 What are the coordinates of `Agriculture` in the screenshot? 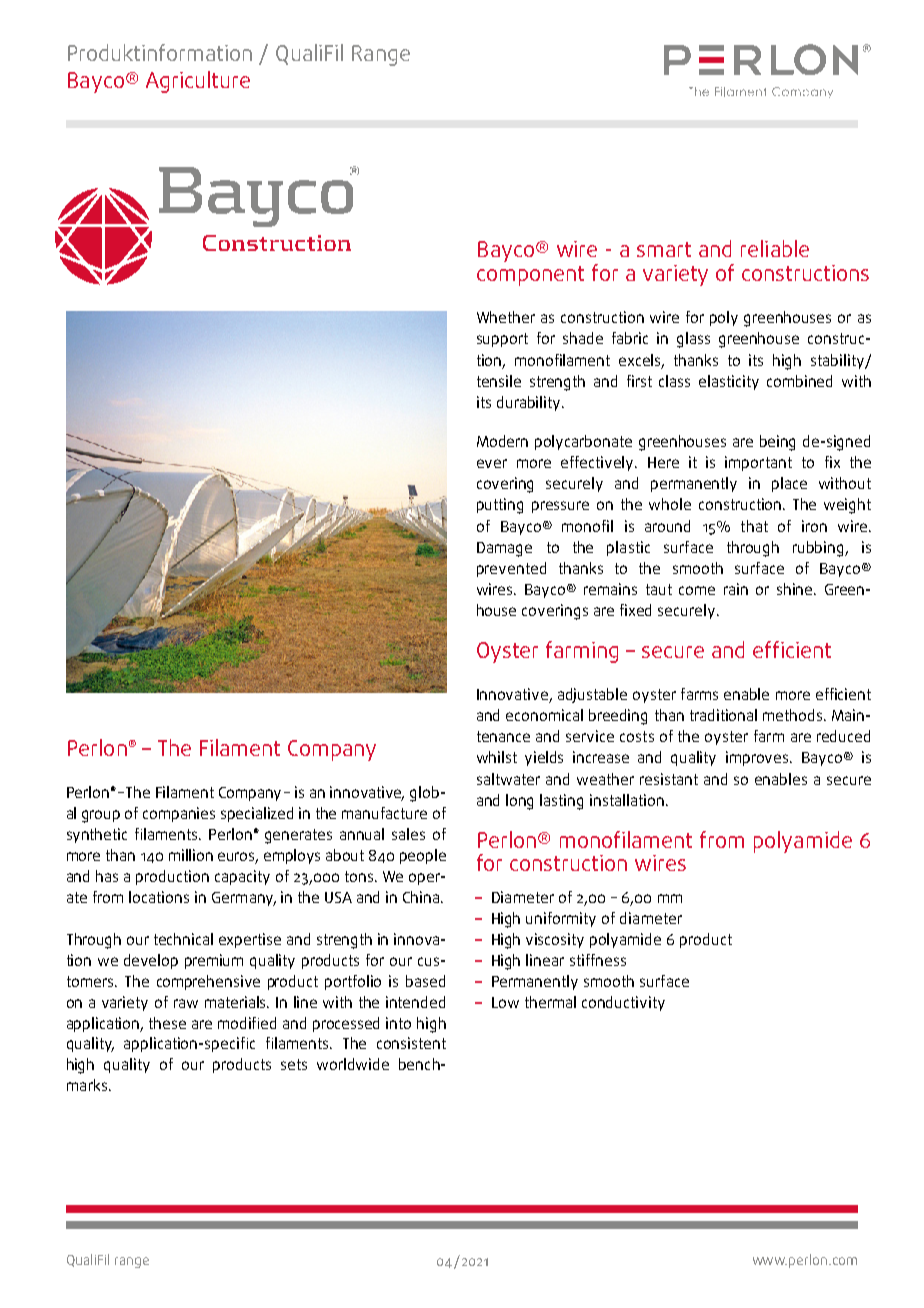 It's located at (198, 82).
